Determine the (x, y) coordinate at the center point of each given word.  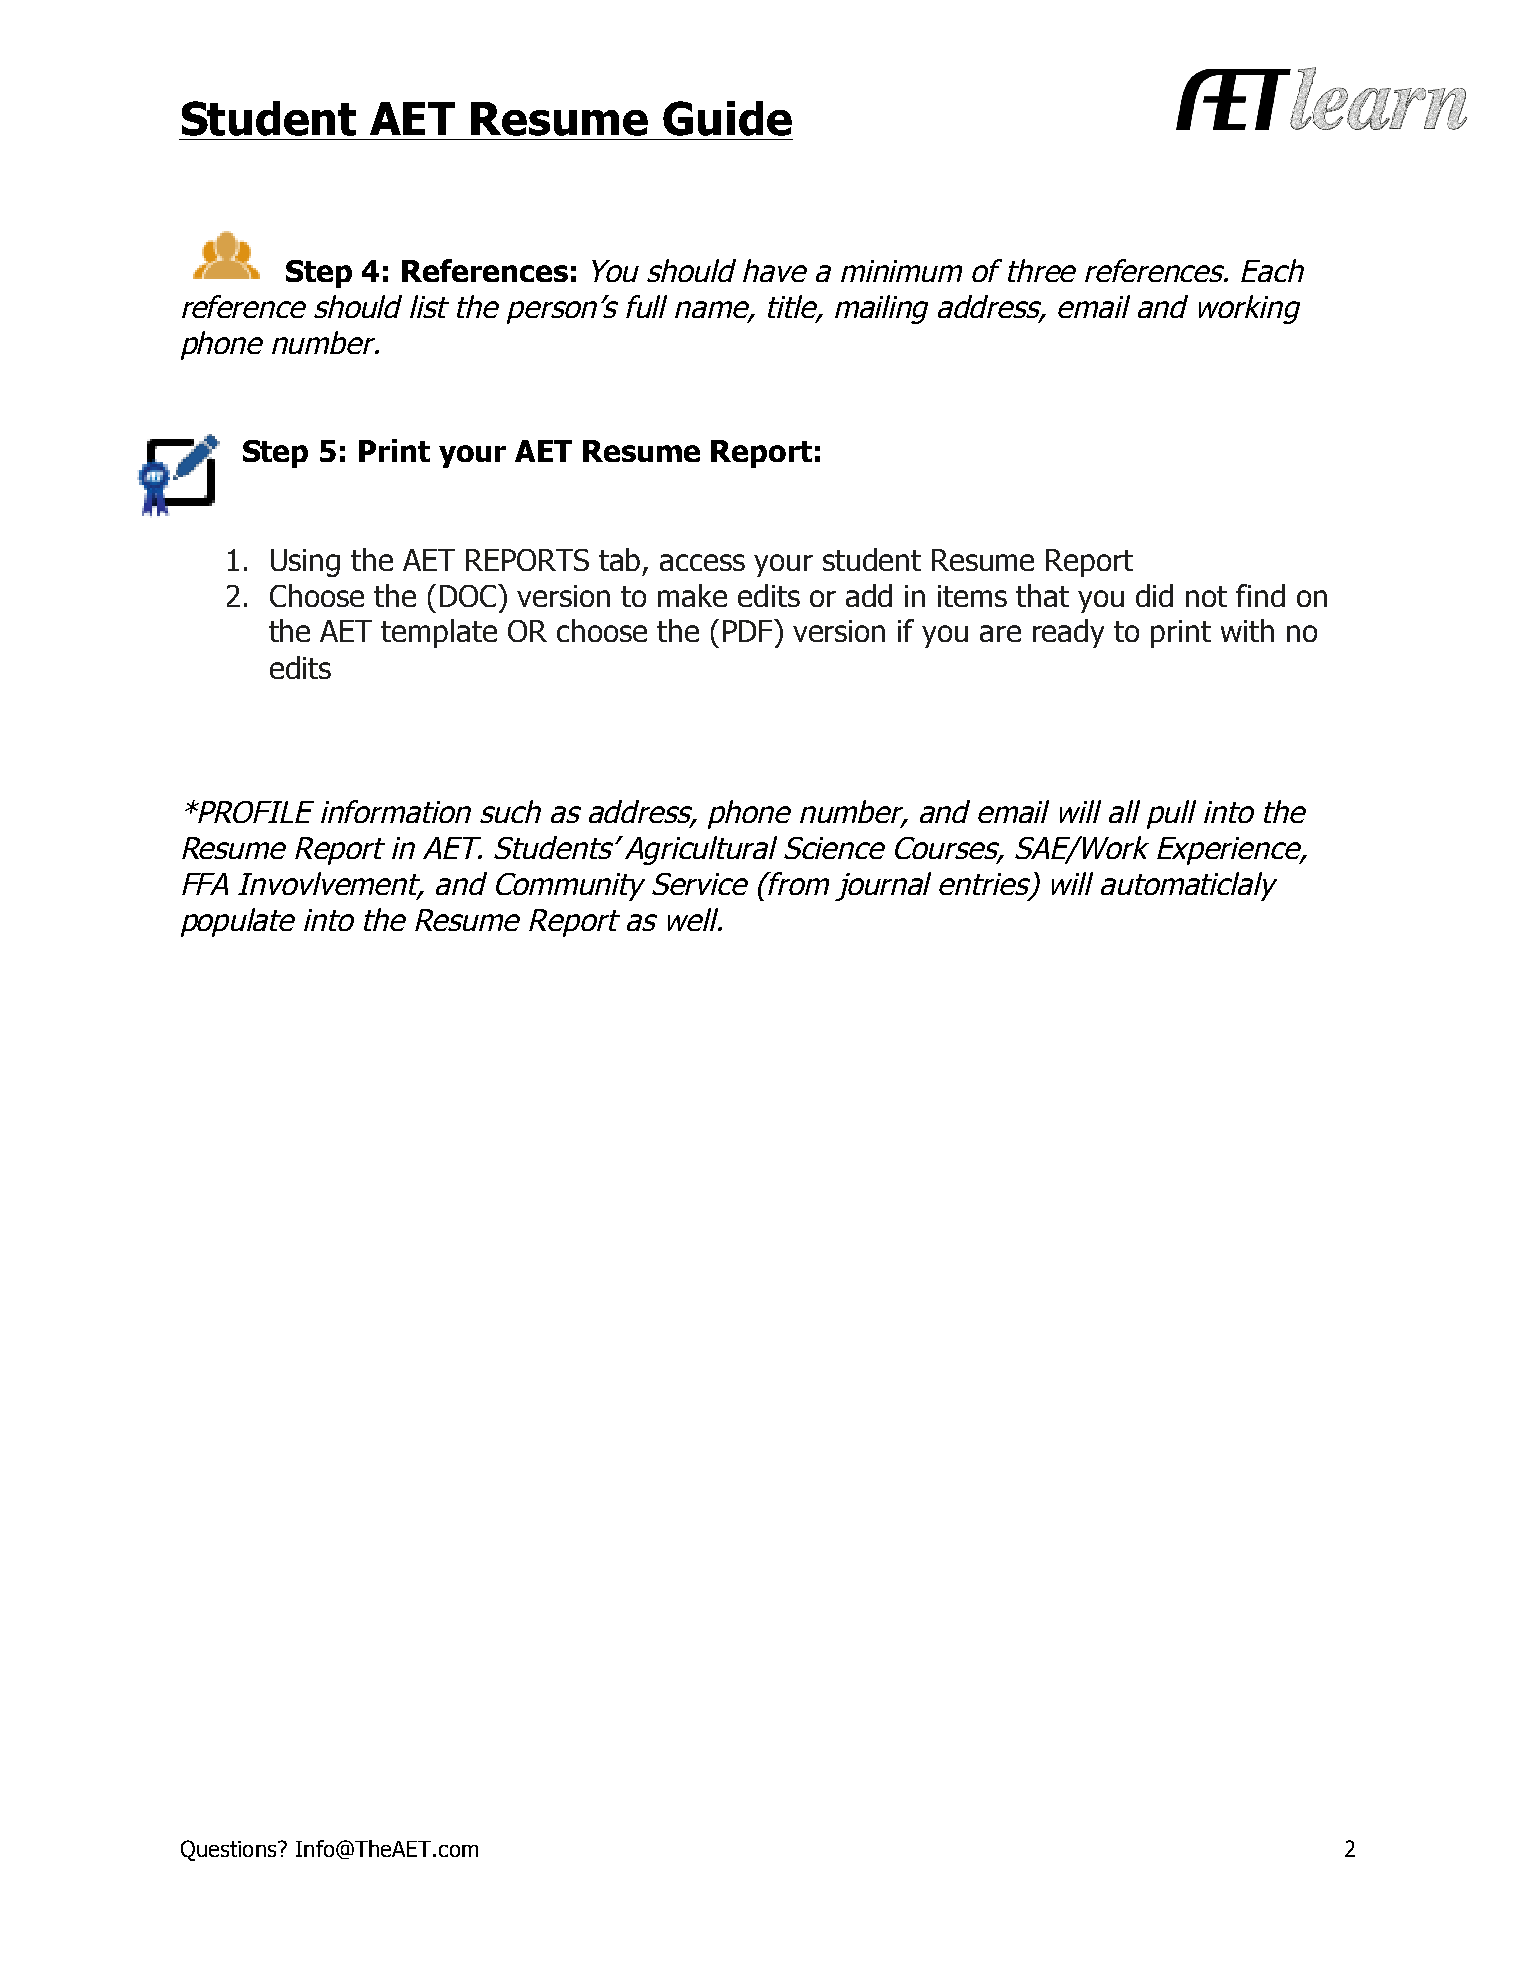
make (692, 595)
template (439, 633)
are (1000, 633)
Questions (230, 1850)
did (1154, 595)
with (1247, 630)
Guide (727, 118)
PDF (749, 630)
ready (1068, 633)
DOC (469, 595)
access (702, 562)
